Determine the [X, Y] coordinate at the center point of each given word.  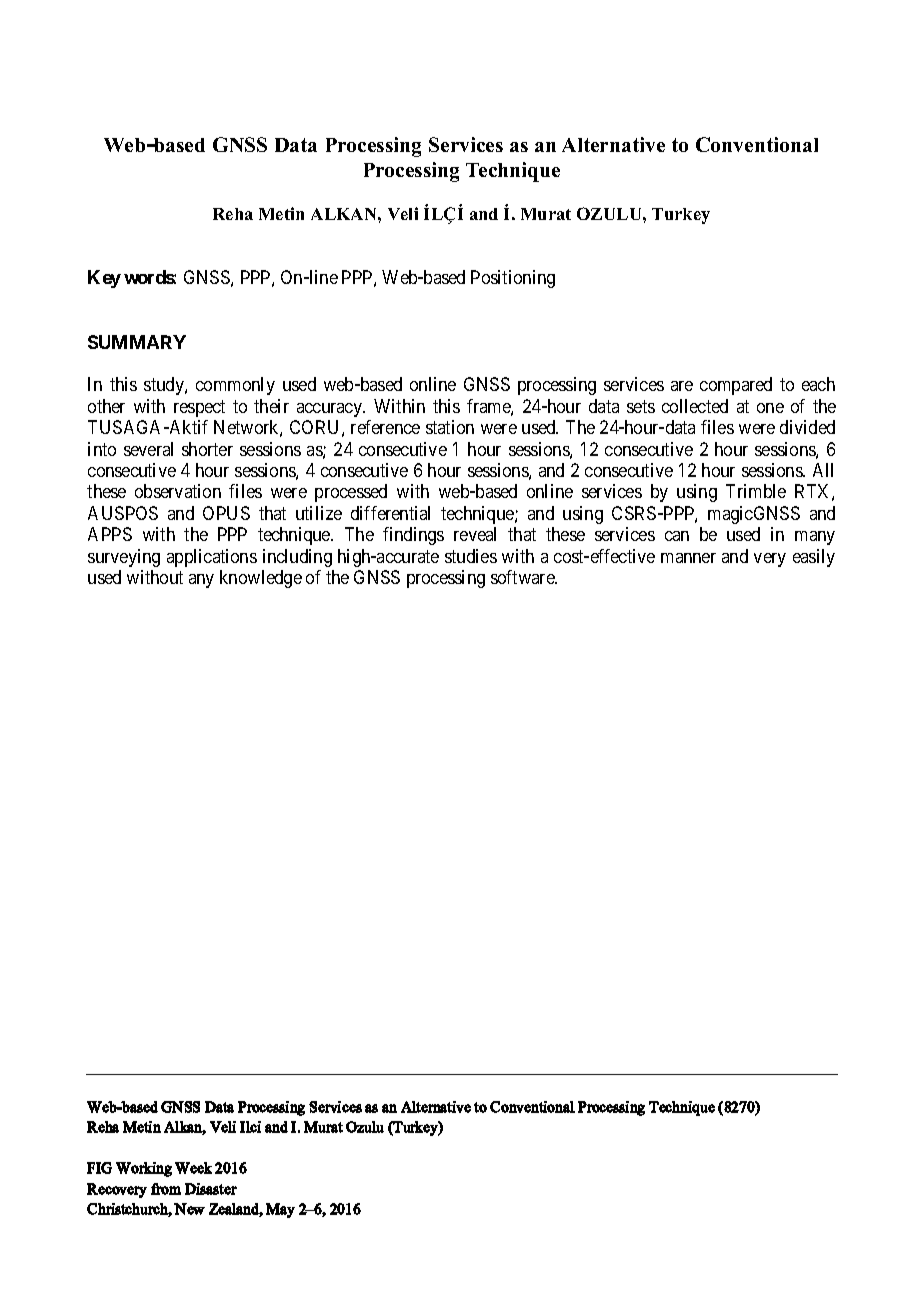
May [280, 1210]
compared [736, 386]
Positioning [513, 279]
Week [193, 1168]
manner [688, 558]
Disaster [211, 1189]
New [189, 1209]
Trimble [756, 491]
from [166, 1189]
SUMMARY [137, 342]
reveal [475, 534]
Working [144, 1169]
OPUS [226, 513]
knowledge [261, 579]
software [523, 577]
